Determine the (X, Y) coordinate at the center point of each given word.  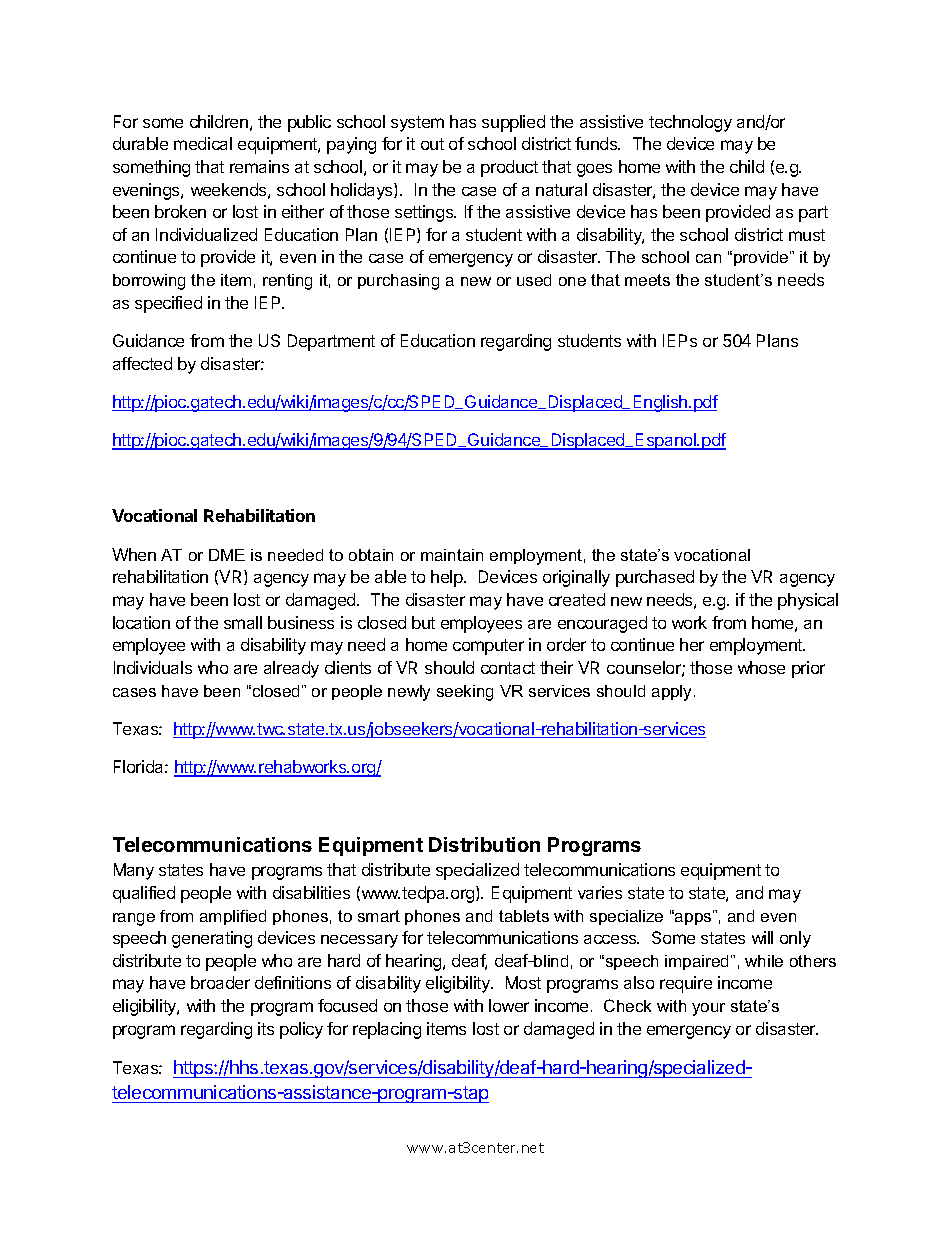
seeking (465, 693)
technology (690, 123)
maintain (452, 555)
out (432, 144)
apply (673, 693)
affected (142, 363)
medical (203, 143)
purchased (655, 578)
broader (220, 982)
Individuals (153, 667)
